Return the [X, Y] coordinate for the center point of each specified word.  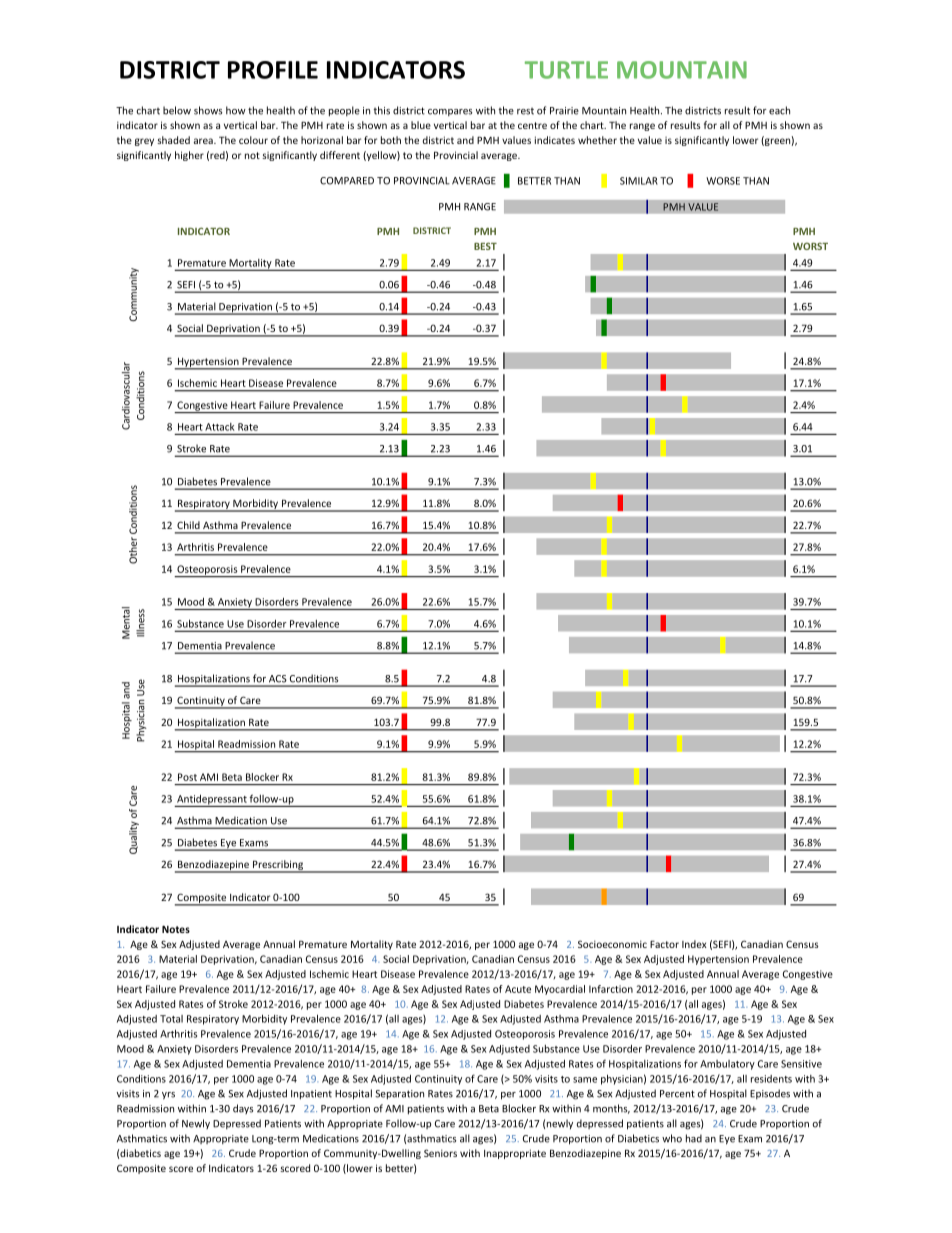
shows [208, 110]
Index [694, 944]
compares [450, 112]
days [243, 1109]
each [779, 110]
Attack [219, 427]
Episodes [770, 1094]
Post [187, 777]
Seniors [440, 1153]
